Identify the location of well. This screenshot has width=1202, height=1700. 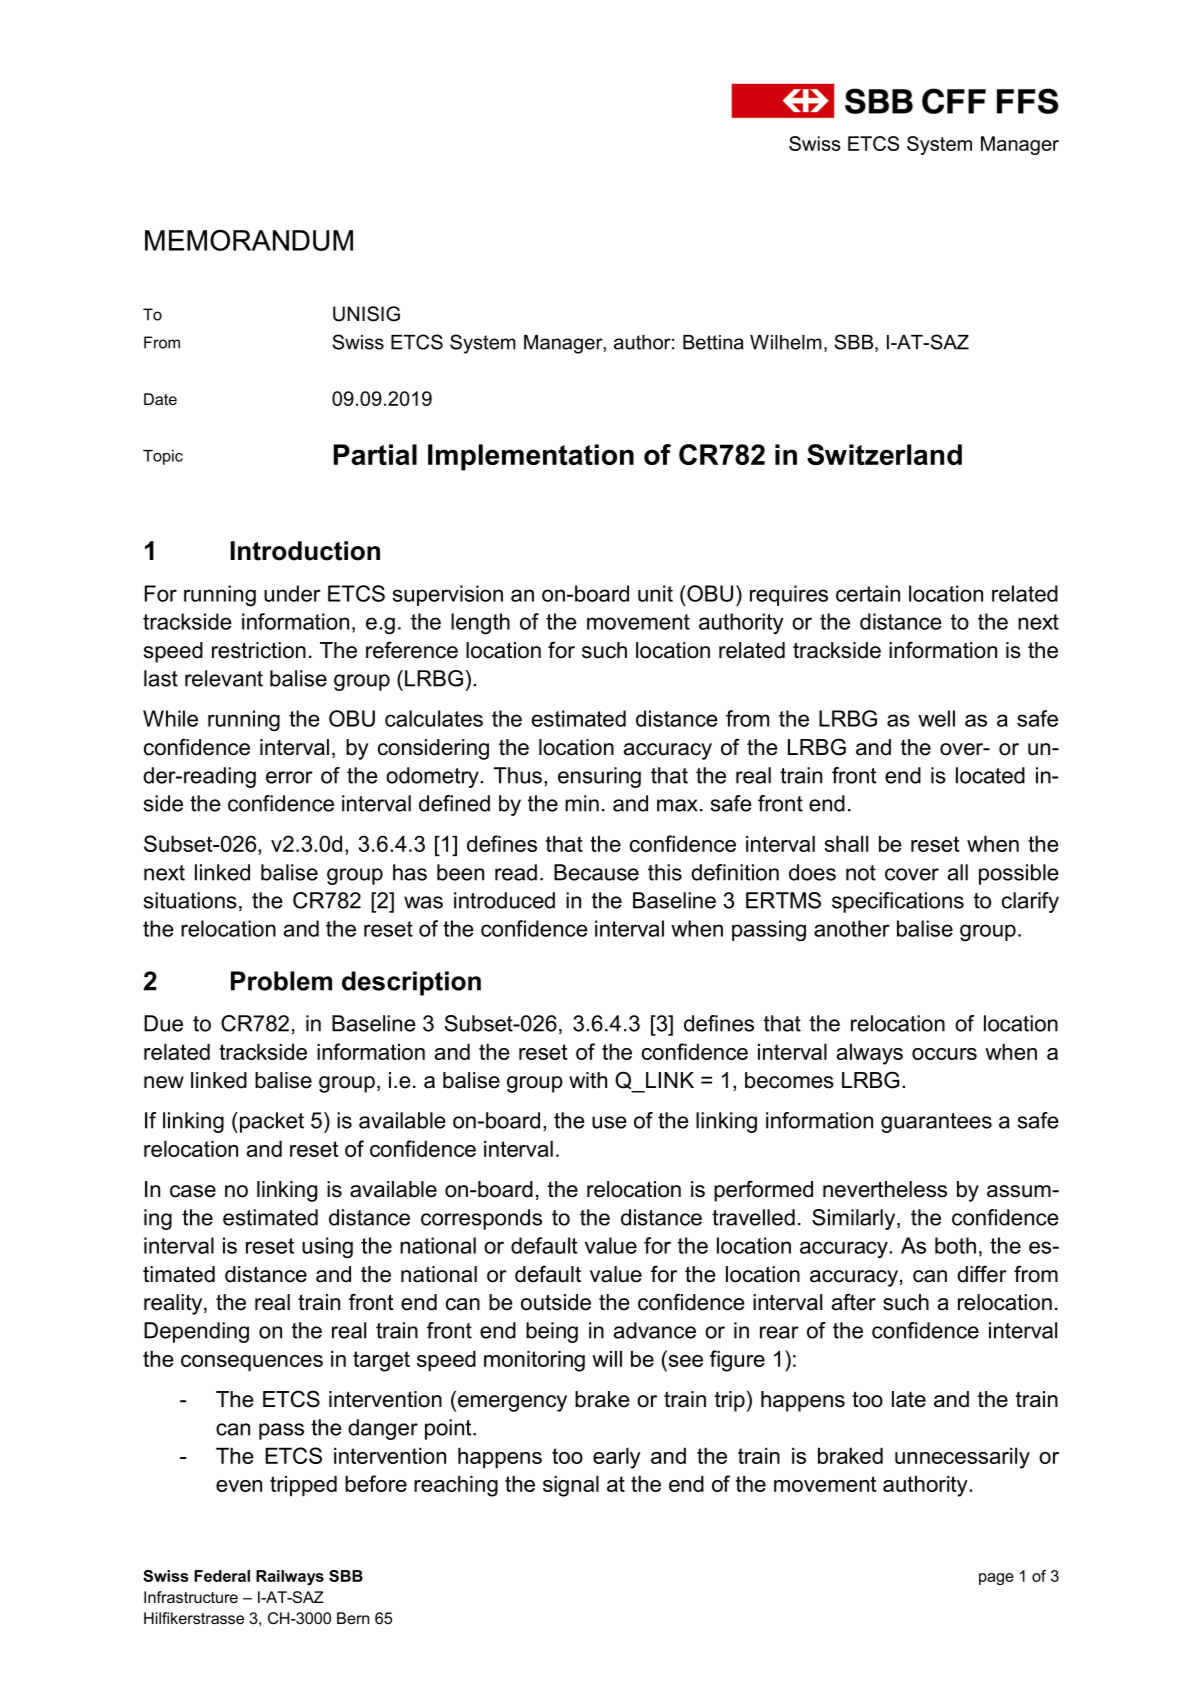
(936, 718).
